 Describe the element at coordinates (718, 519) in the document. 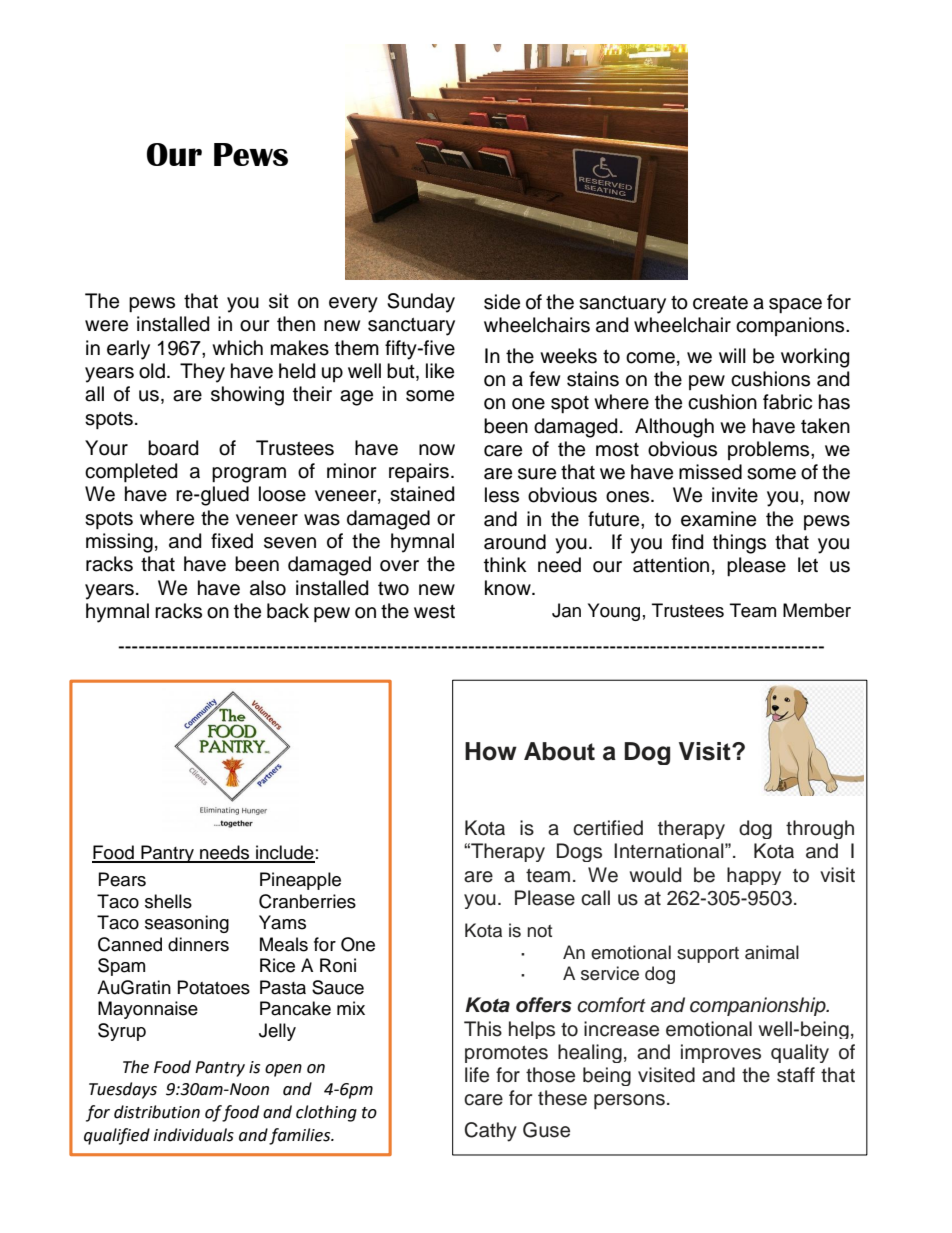

I see `examine` at that location.
